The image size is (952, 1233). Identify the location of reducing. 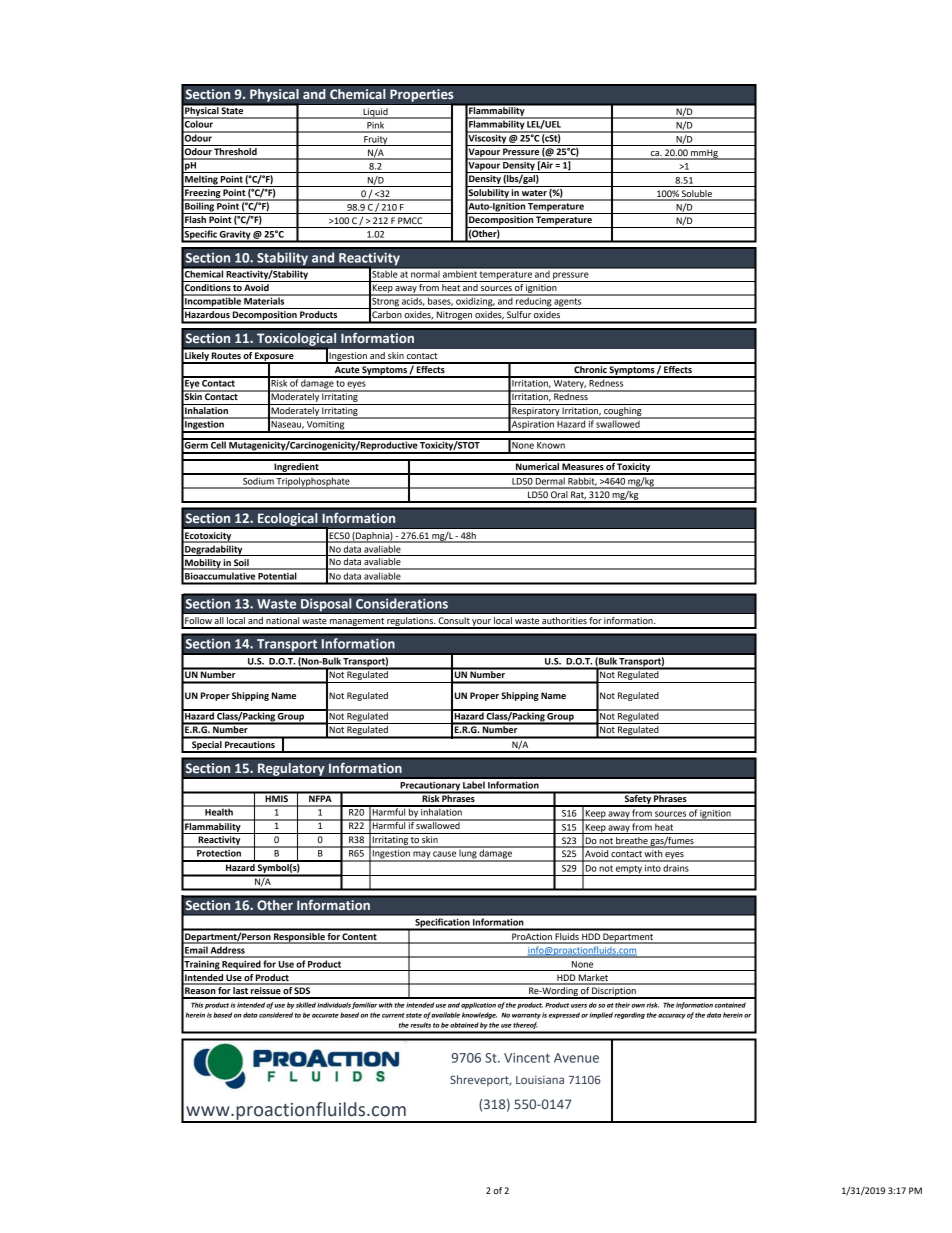
(534, 302).
